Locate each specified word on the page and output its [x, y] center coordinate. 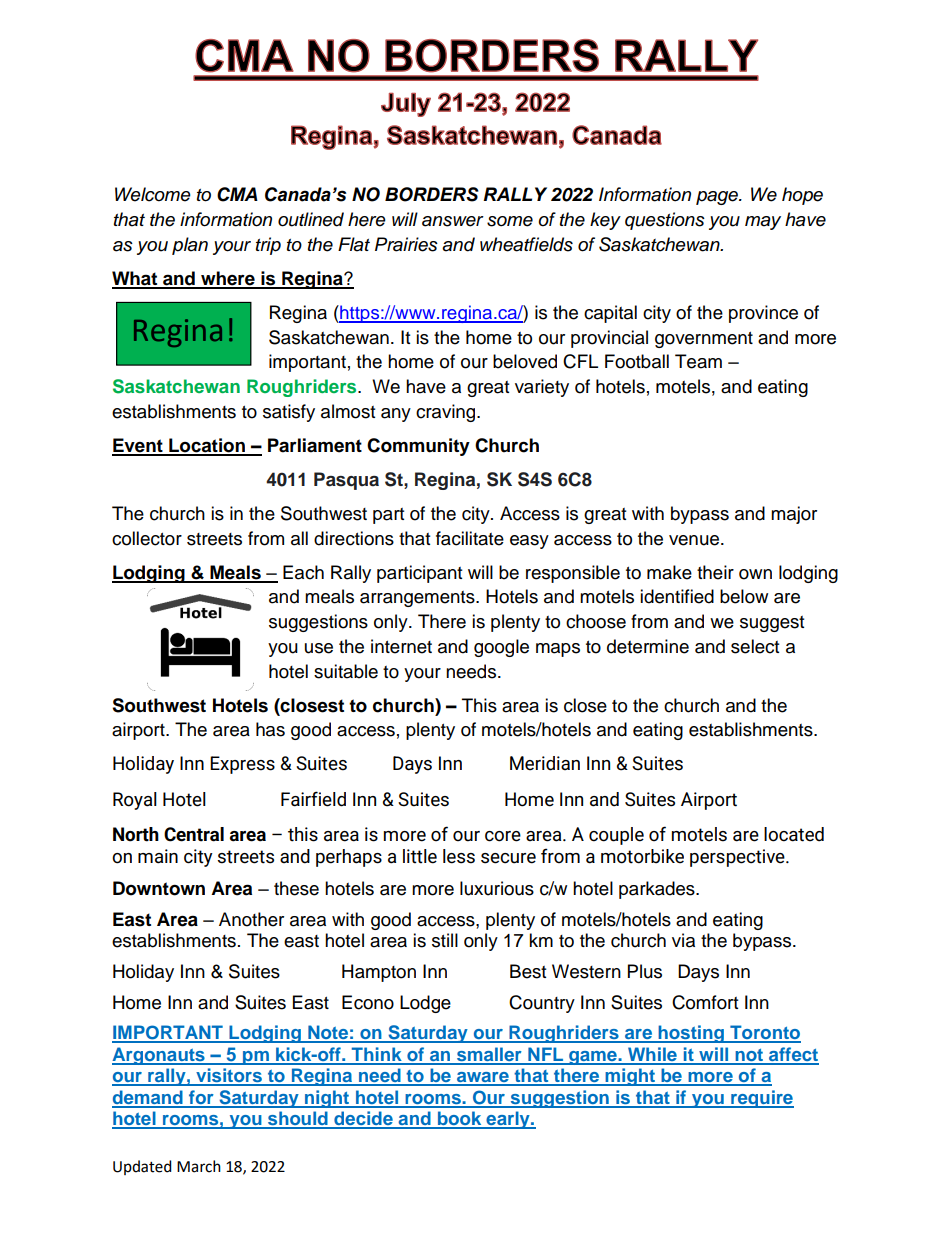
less [459, 856]
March [199, 1166]
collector [147, 538]
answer [453, 221]
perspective [738, 858]
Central [194, 834]
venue [694, 540]
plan [190, 246]
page [718, 198]
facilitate [470, 538]
